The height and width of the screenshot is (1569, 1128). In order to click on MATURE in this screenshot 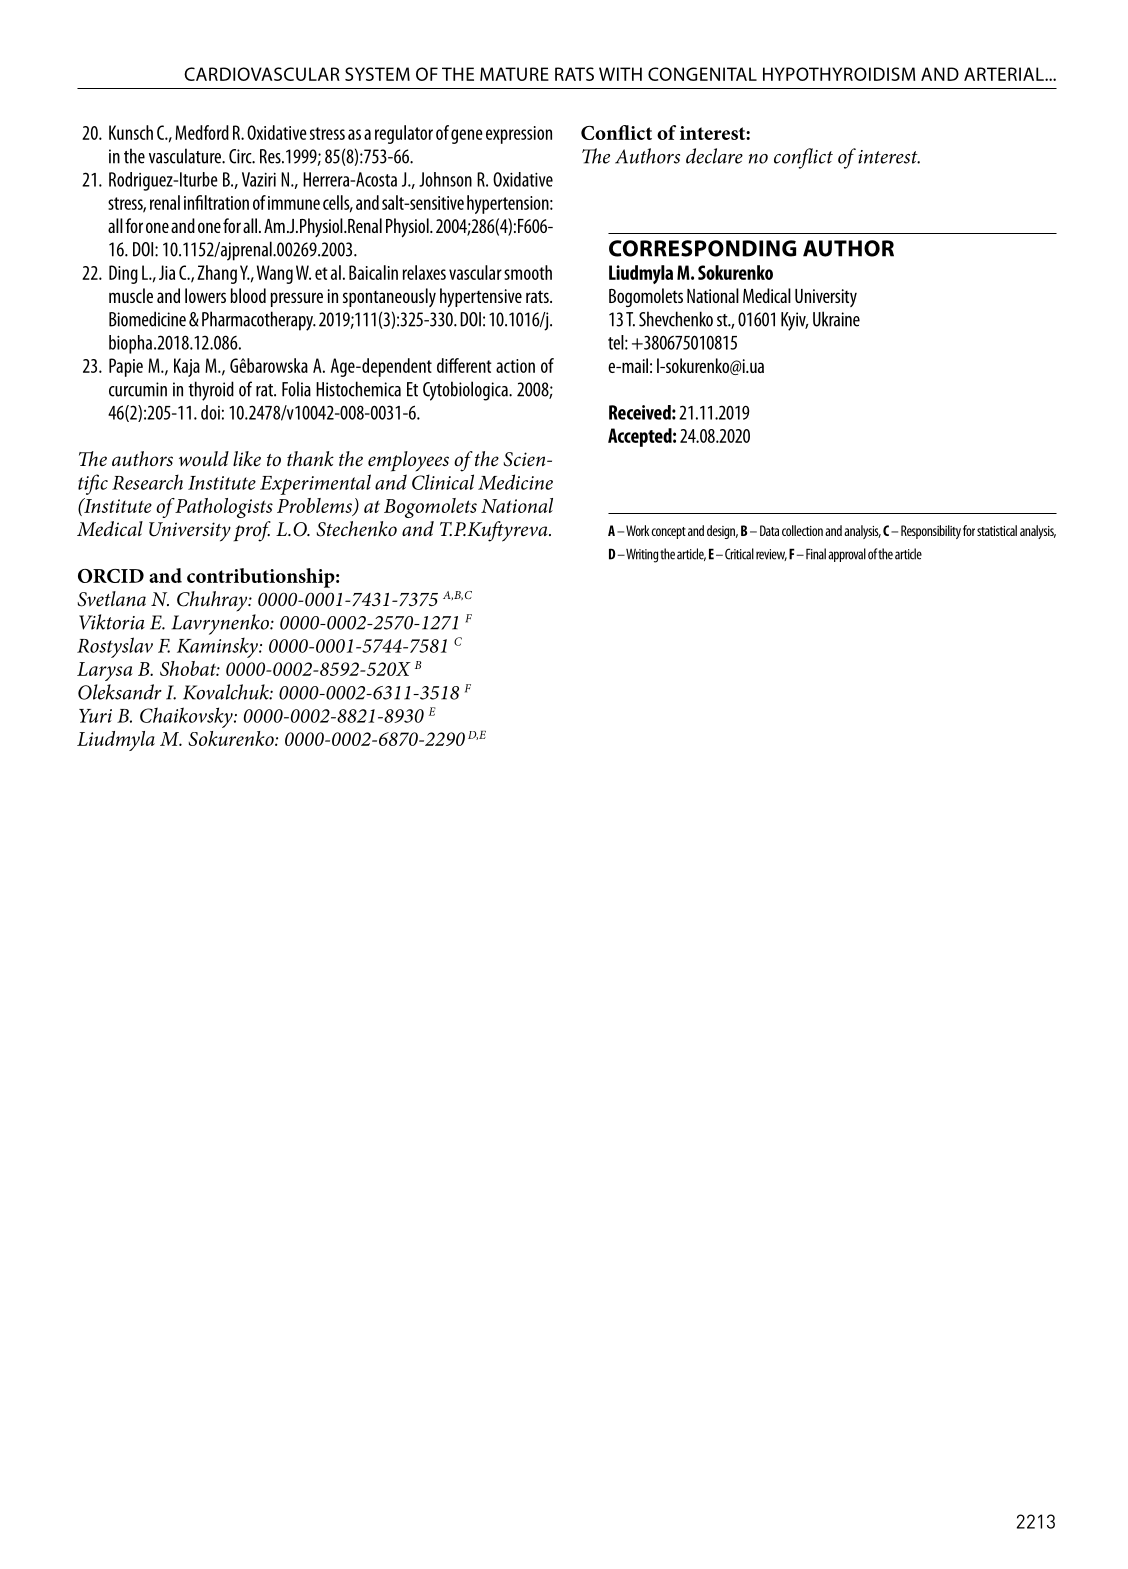, I will do `click(514, 74)`.
